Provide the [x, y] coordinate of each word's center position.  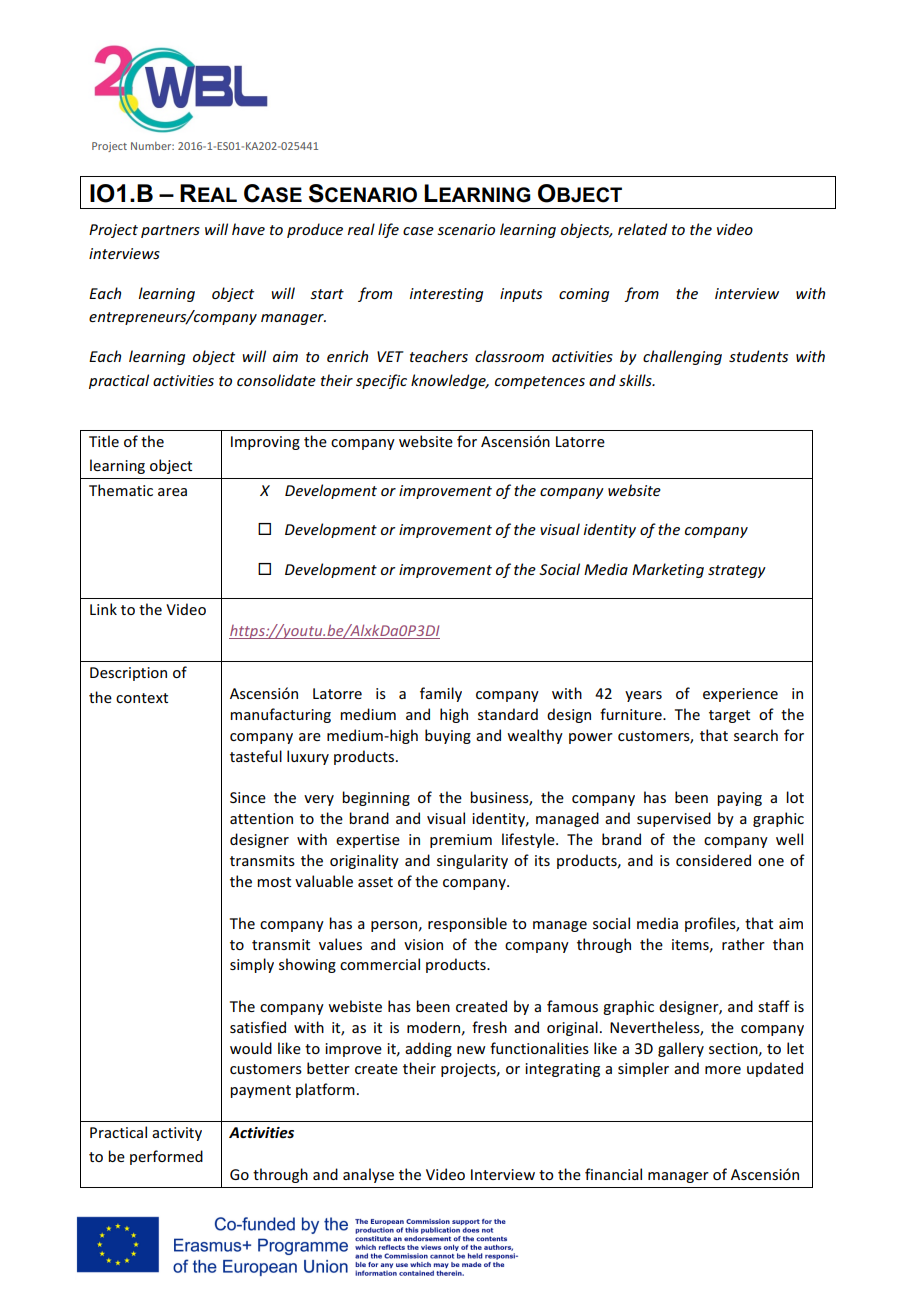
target [729, 716]
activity [177, 1134]
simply [252, 965]
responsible [467, 924]
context [142, 698]
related [642, 229]
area [172, 492]
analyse [368, 1175]
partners [170, 231]
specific [381, 381]
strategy [737, 571]
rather [743, 944]
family [441, 694]
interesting [446, 295]
